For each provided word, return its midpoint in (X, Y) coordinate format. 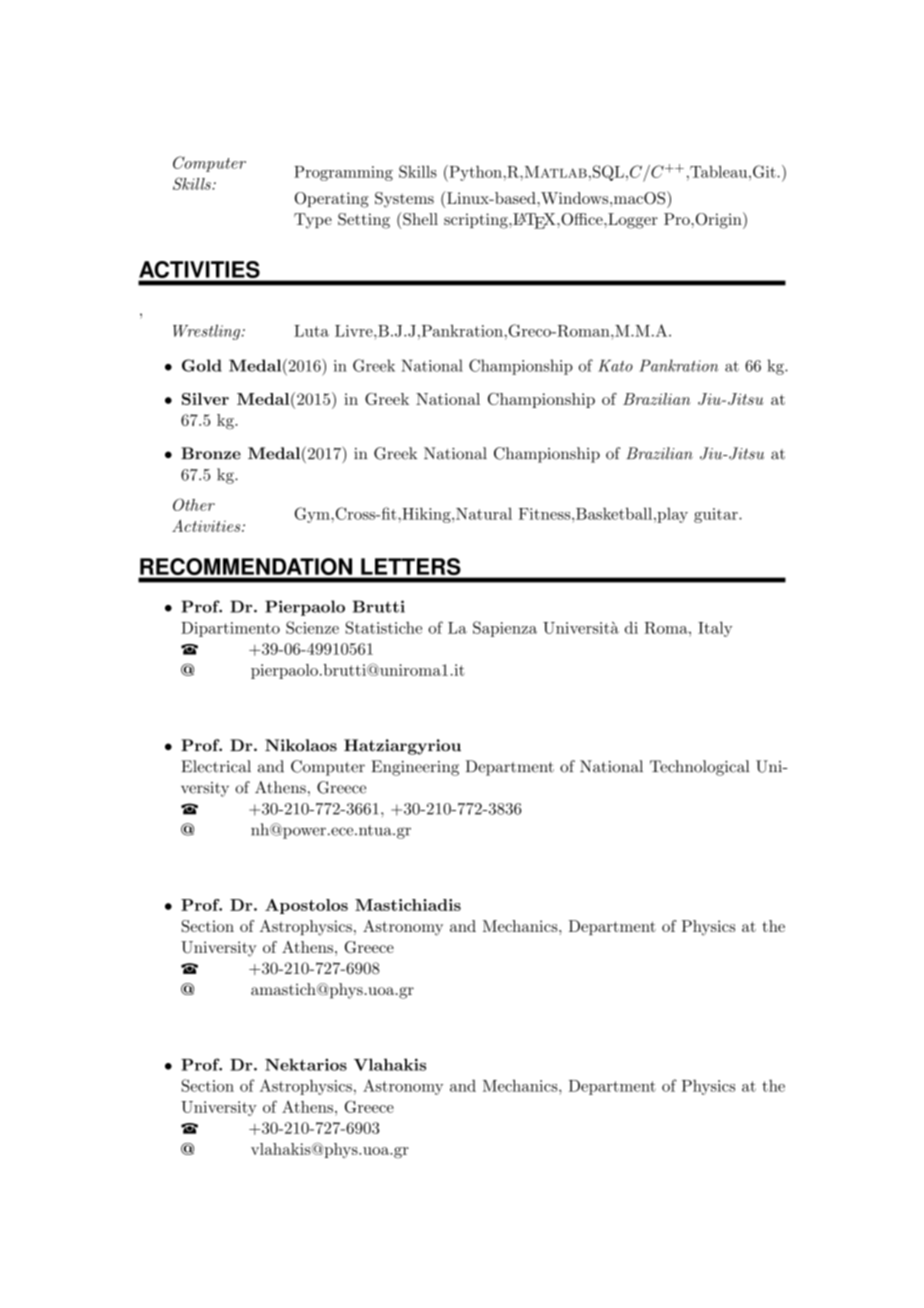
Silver (205, 399)
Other (194, 504)
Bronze (211, 453)
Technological (700, 768)
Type (313, 221)
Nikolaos (301, 745)
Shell (420, 219)
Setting (364, 221)
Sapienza (505, 629)
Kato (615, 366)
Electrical (216, 766)
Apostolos (306, 906)
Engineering (415, 768)
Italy (715, 629)
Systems (404, 200)
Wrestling (208, 332)
